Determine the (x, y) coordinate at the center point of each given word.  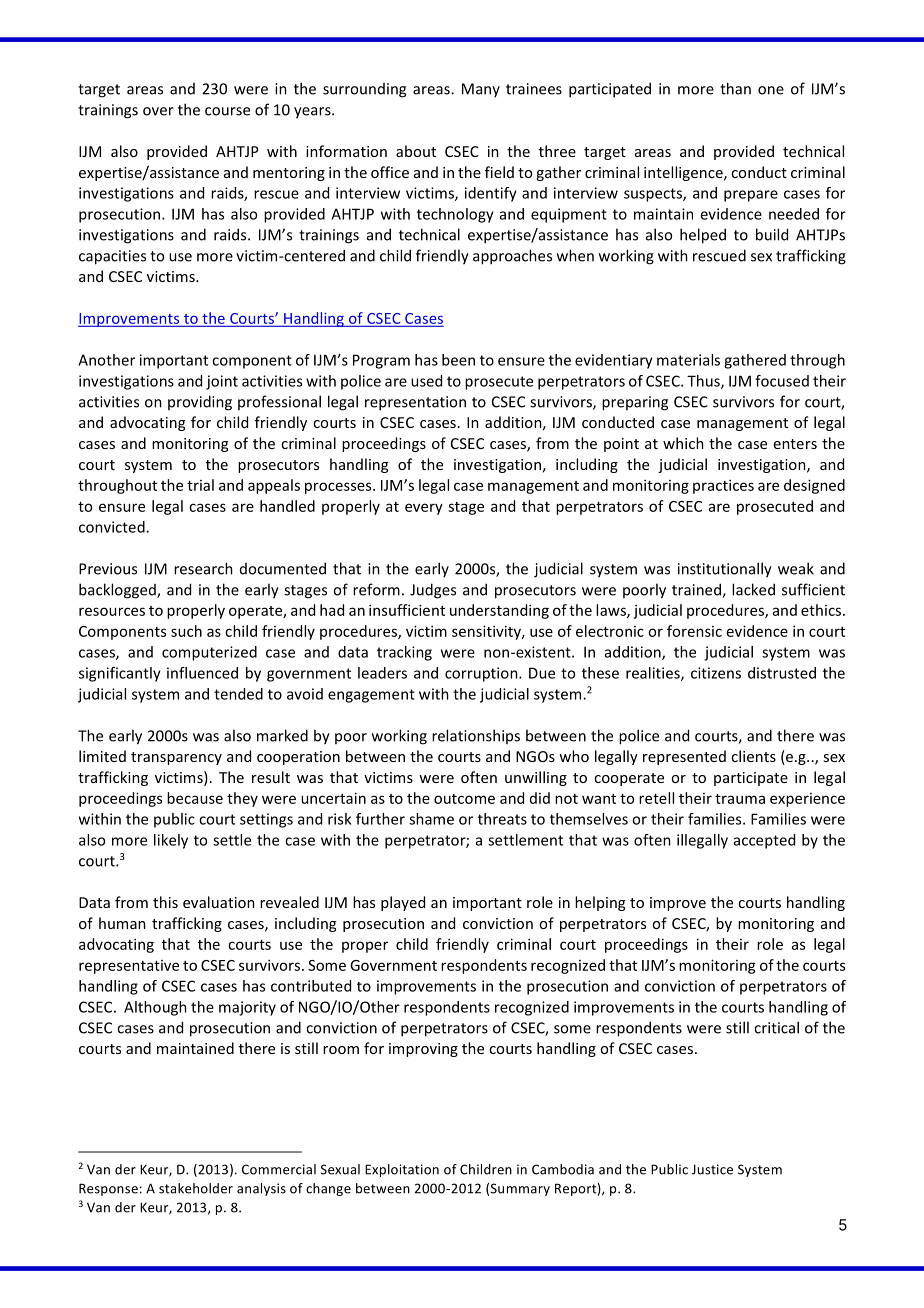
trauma (740, 799)
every (424, 509)
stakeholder (196, 1188)
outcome (464, 799)
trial (200, 485)
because (195, 798)
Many (481, 90)
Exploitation (402, 1170)
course (227, 111)
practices (723, 486)
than (735, 88)
